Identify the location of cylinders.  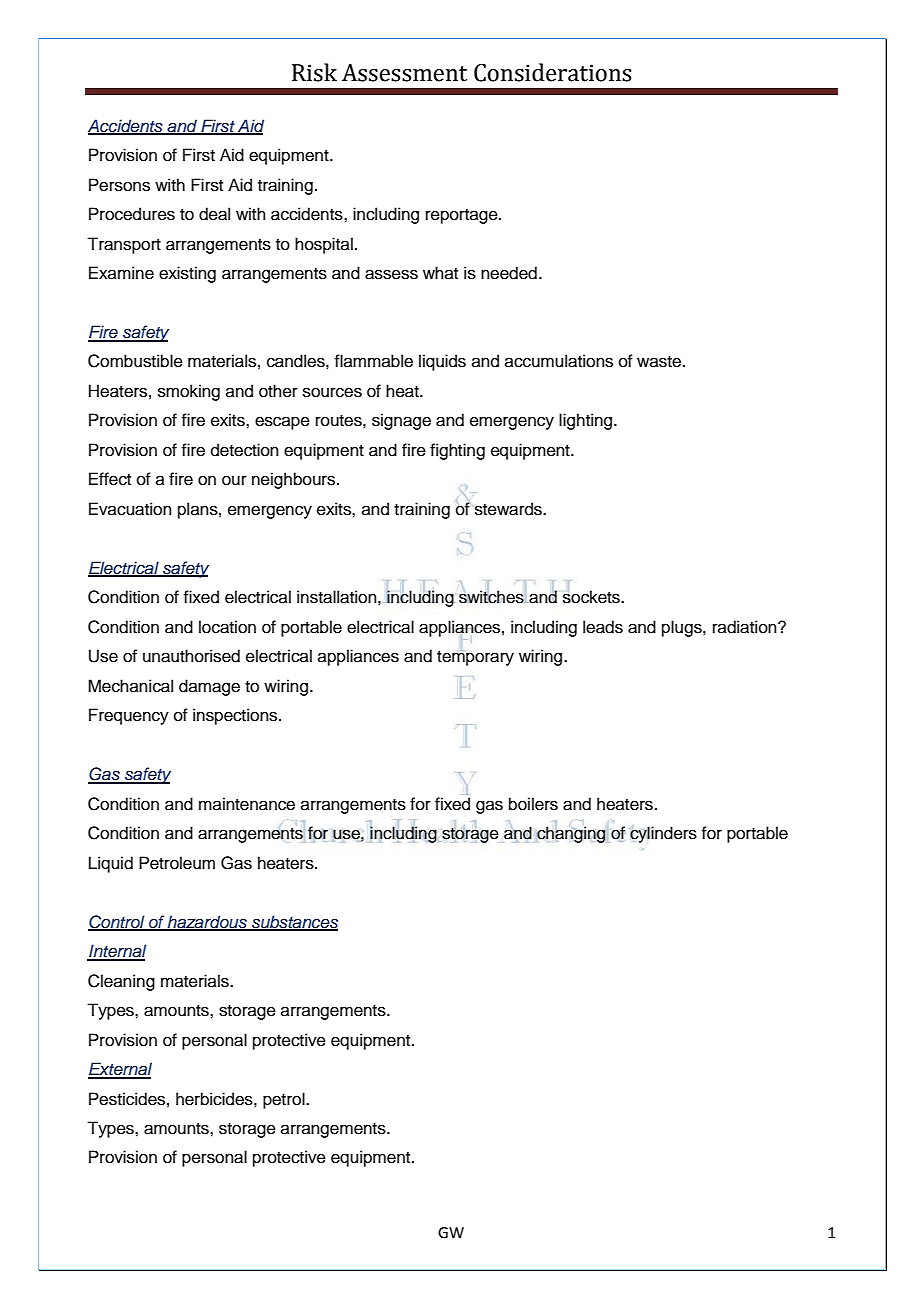
(663, 834).
